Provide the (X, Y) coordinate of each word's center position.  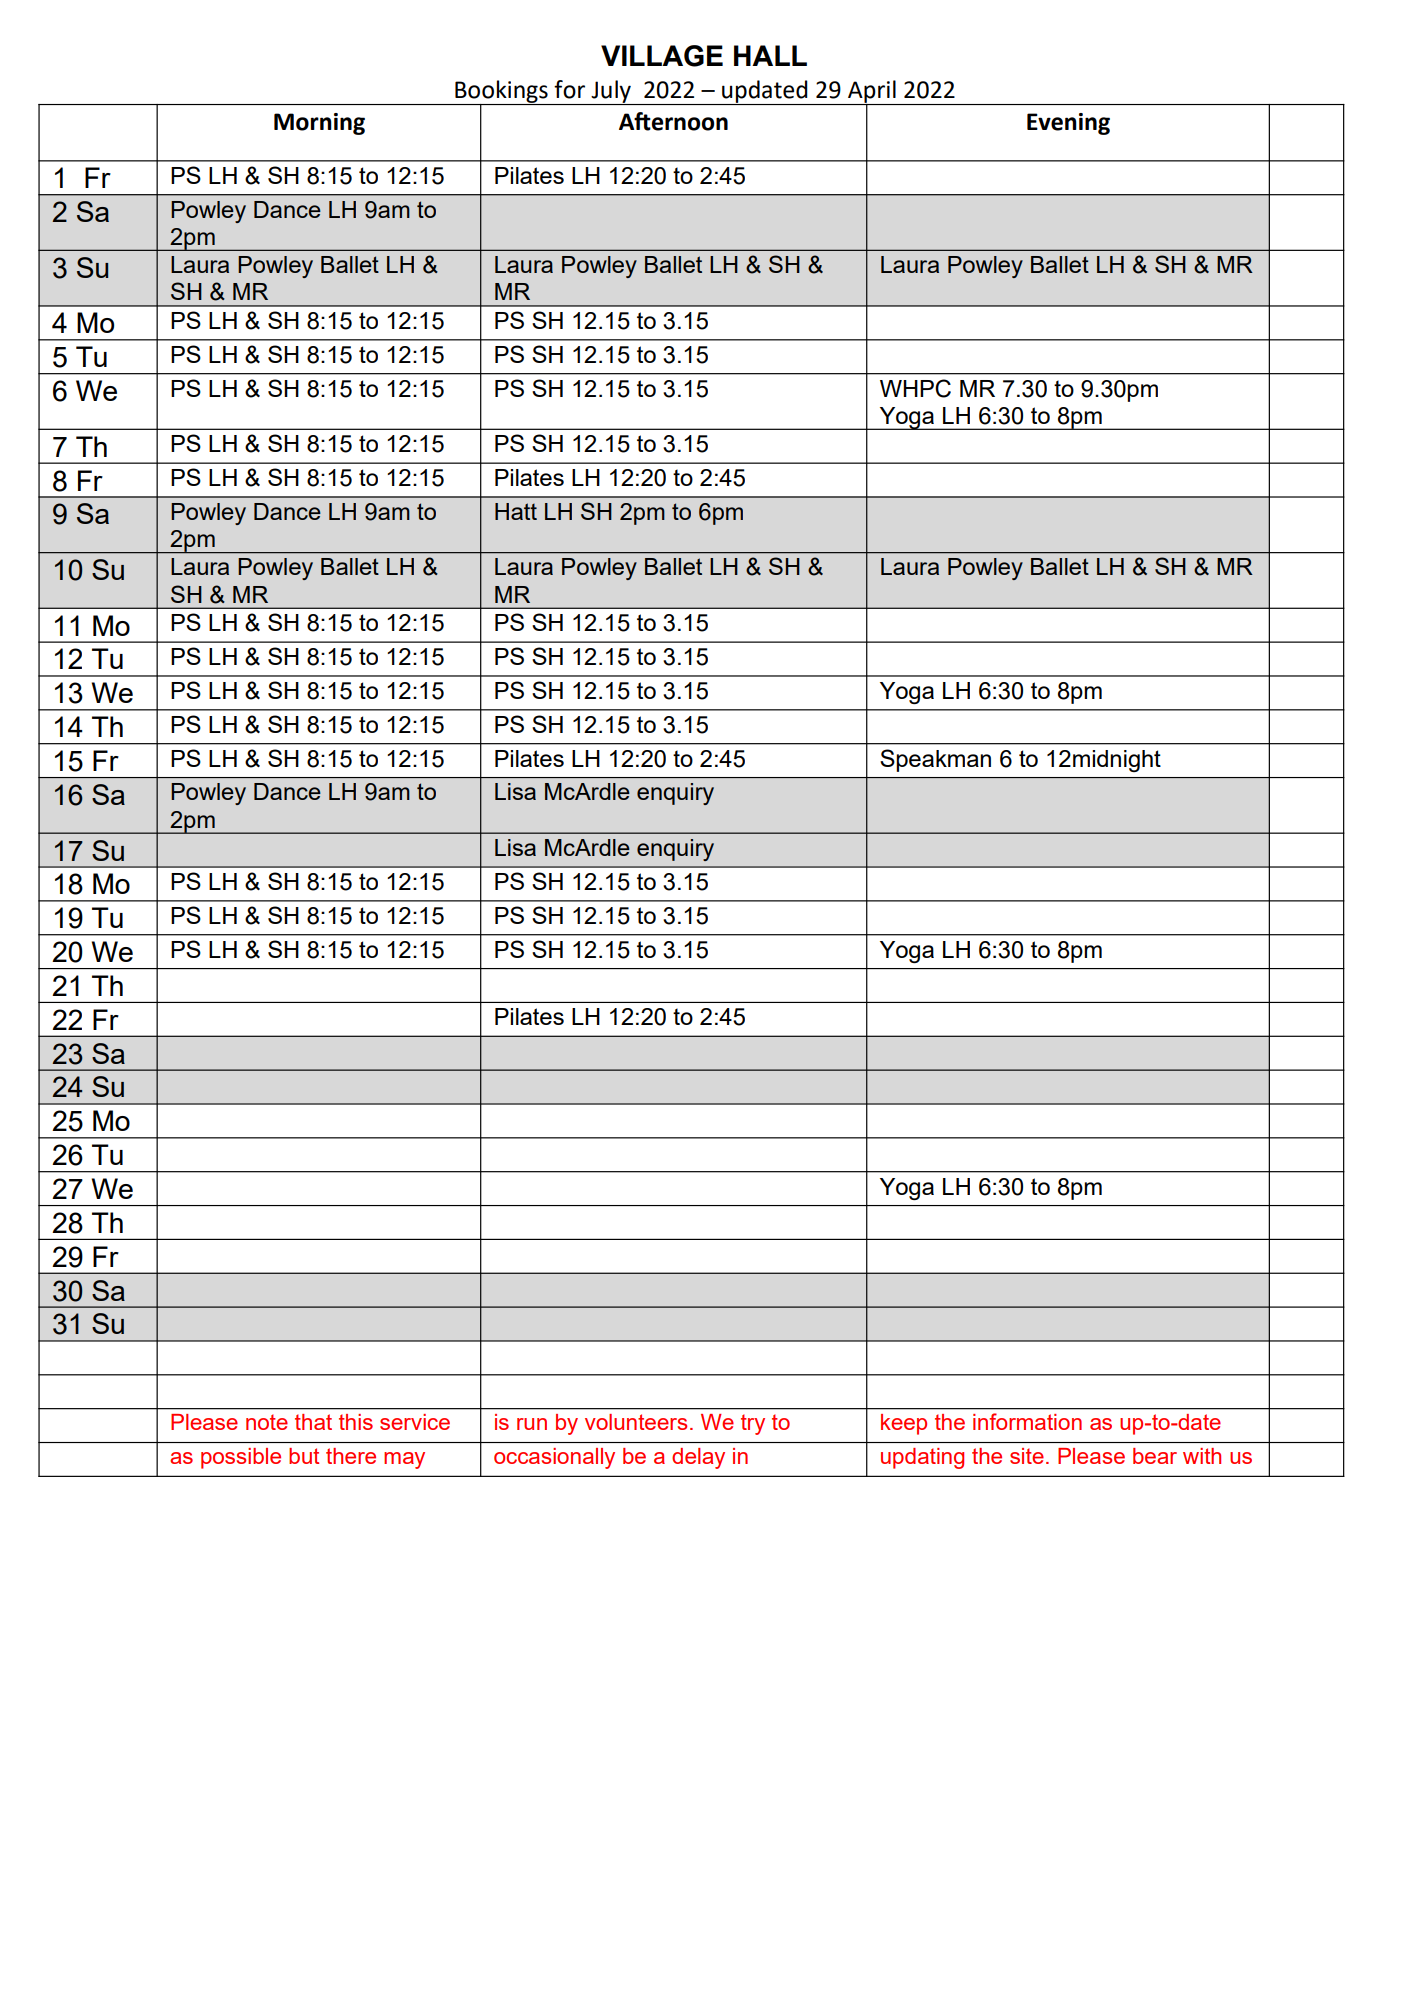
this (356, 1422)
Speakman (935, 760)
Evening (1068, 124)
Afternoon (673, 121)
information (1027, 1421)
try (753, 1424)
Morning (319, 124)
